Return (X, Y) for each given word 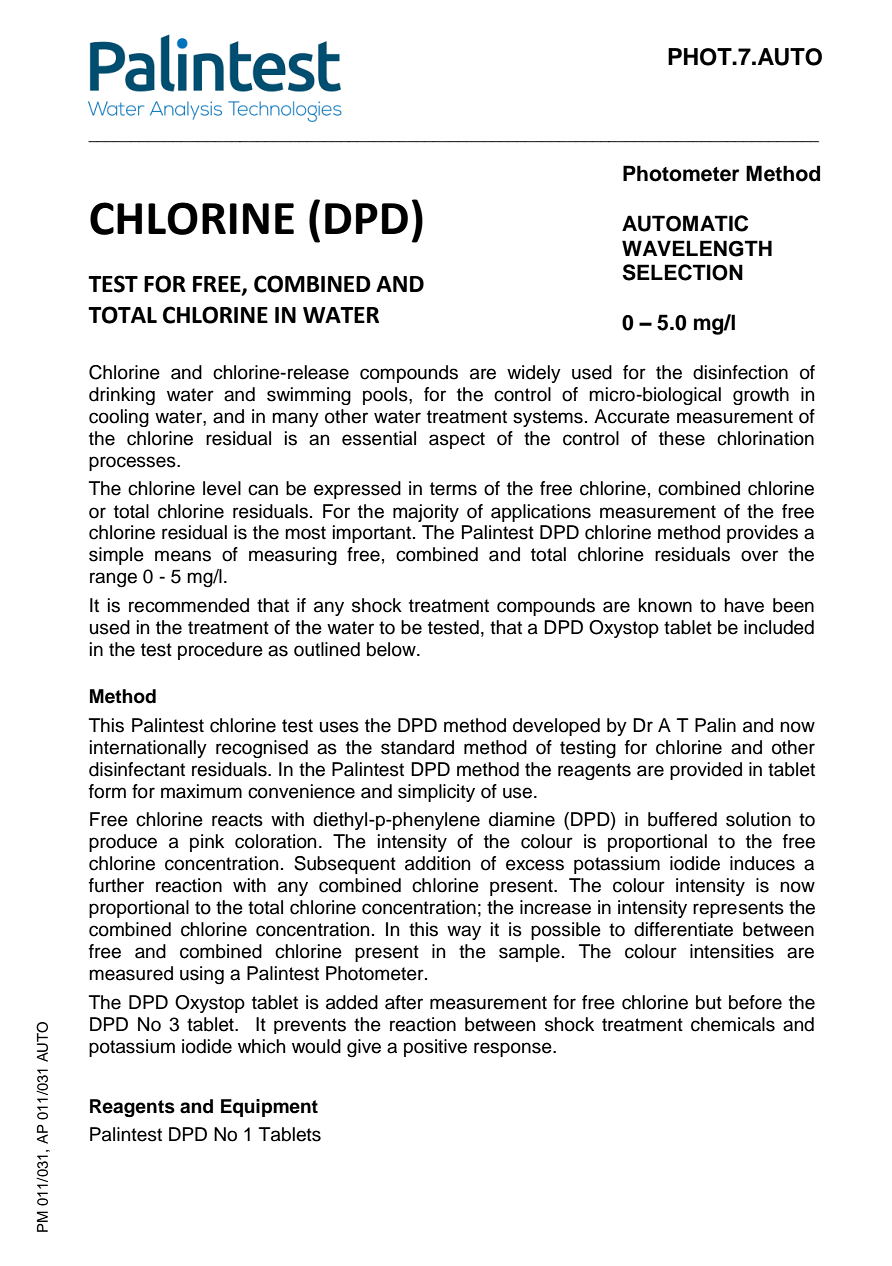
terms (453, 489)
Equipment (269, 1108)
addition (437, 863)
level (222, 488)
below (392, 649)
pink (207, 843)
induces (762, 863)
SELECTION (683, 272)
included (779, 627)
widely (534, 374)
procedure (220, 651)
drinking (122, 396)
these (682, 438)
